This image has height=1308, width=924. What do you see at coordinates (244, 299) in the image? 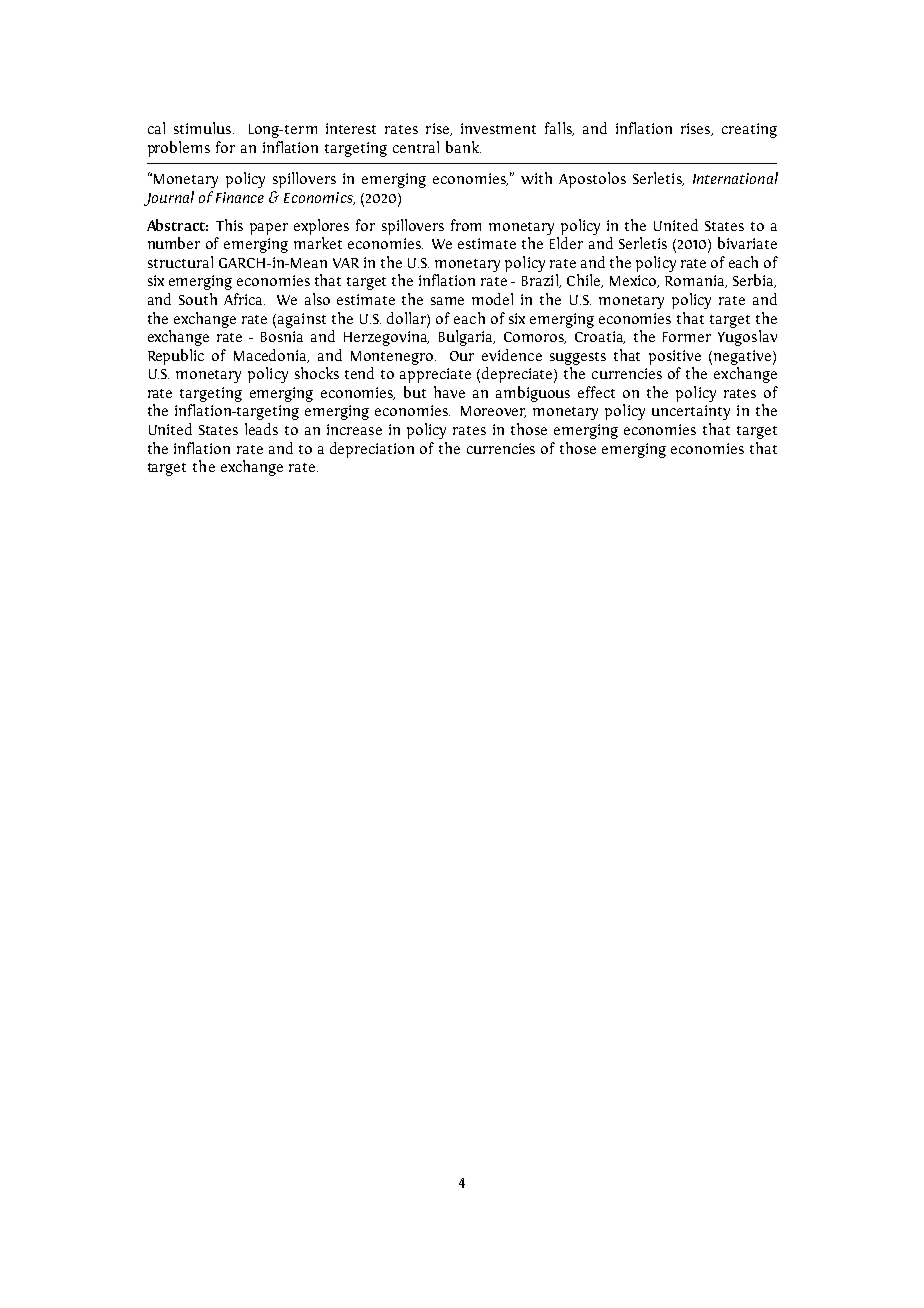
I see `Africa` at bounding box center [244, 299].
